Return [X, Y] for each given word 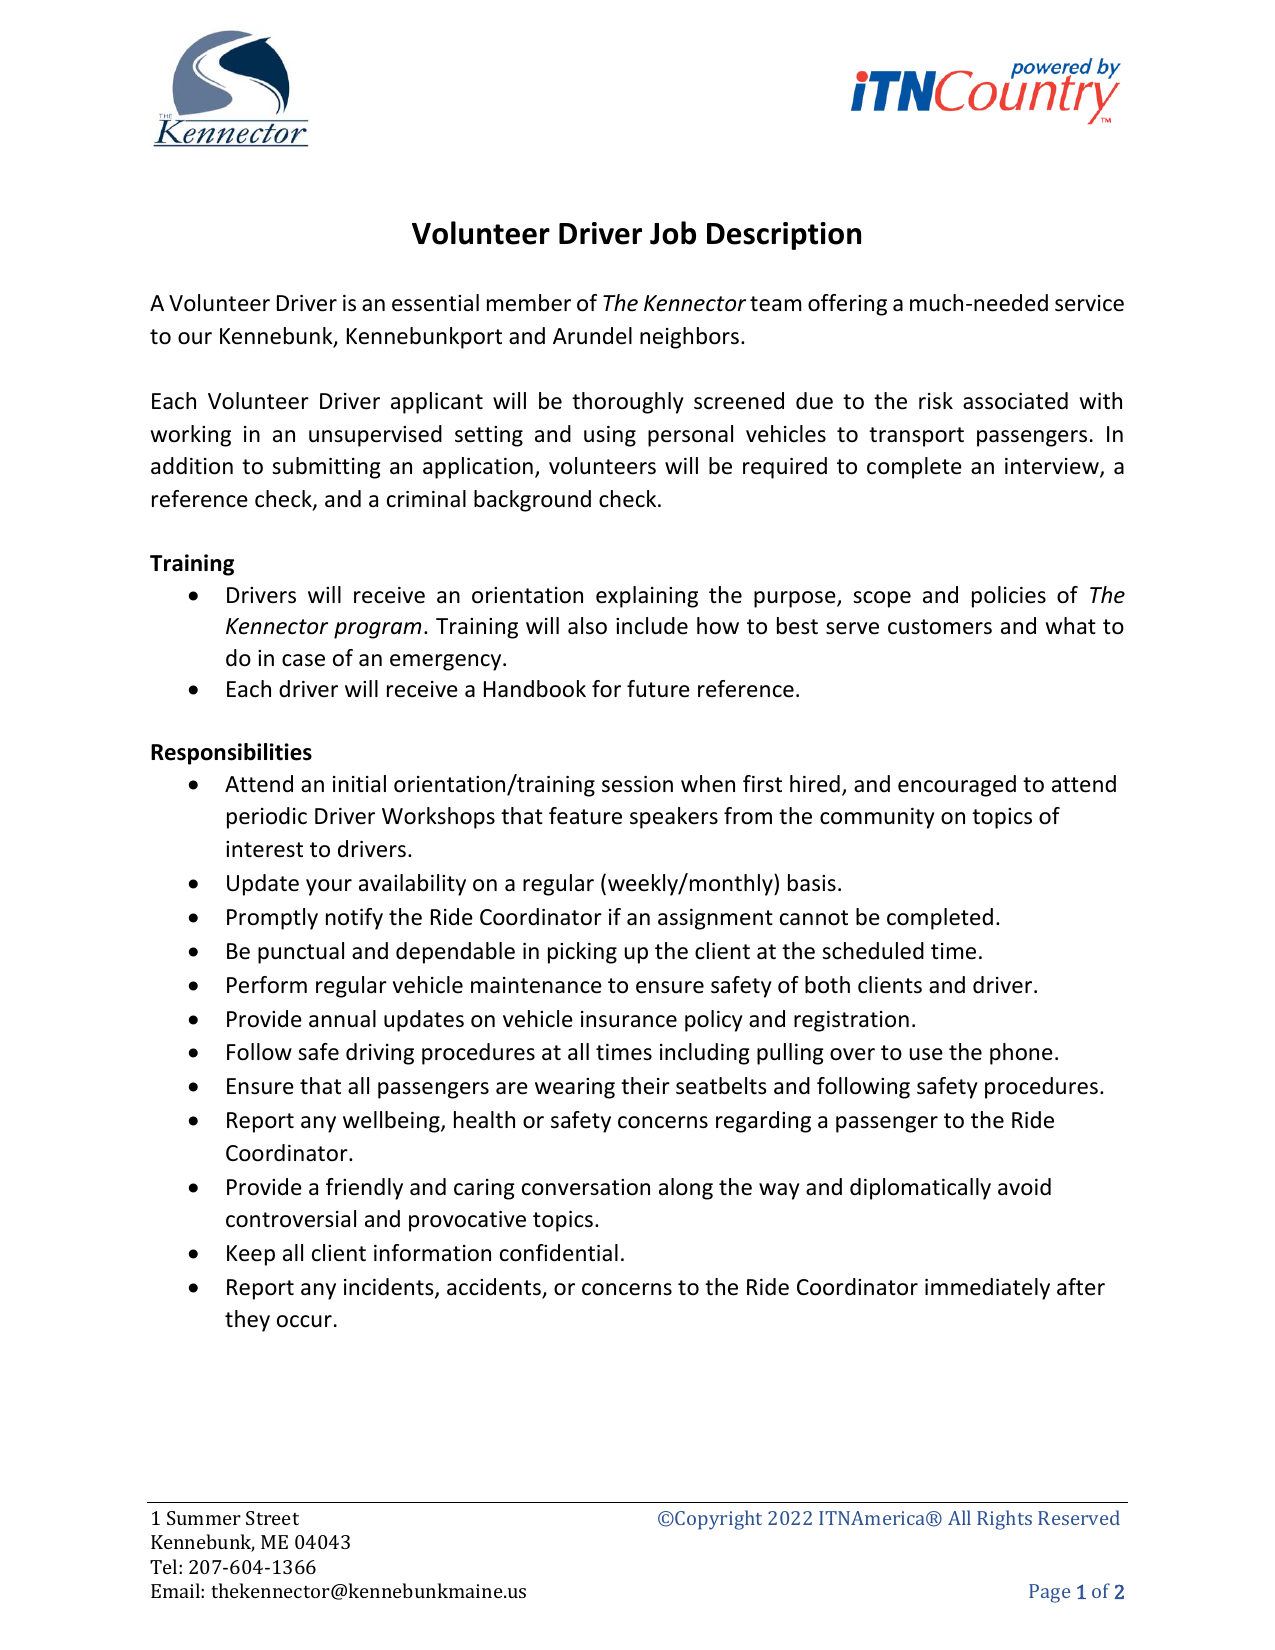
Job [673, 233]
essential [435, 303]
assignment [715, 919]
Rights [1004, 1520]
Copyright [718, 1520]
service [1089, 303]
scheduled [873, 951]
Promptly [272, 919]
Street [272, 1518]
